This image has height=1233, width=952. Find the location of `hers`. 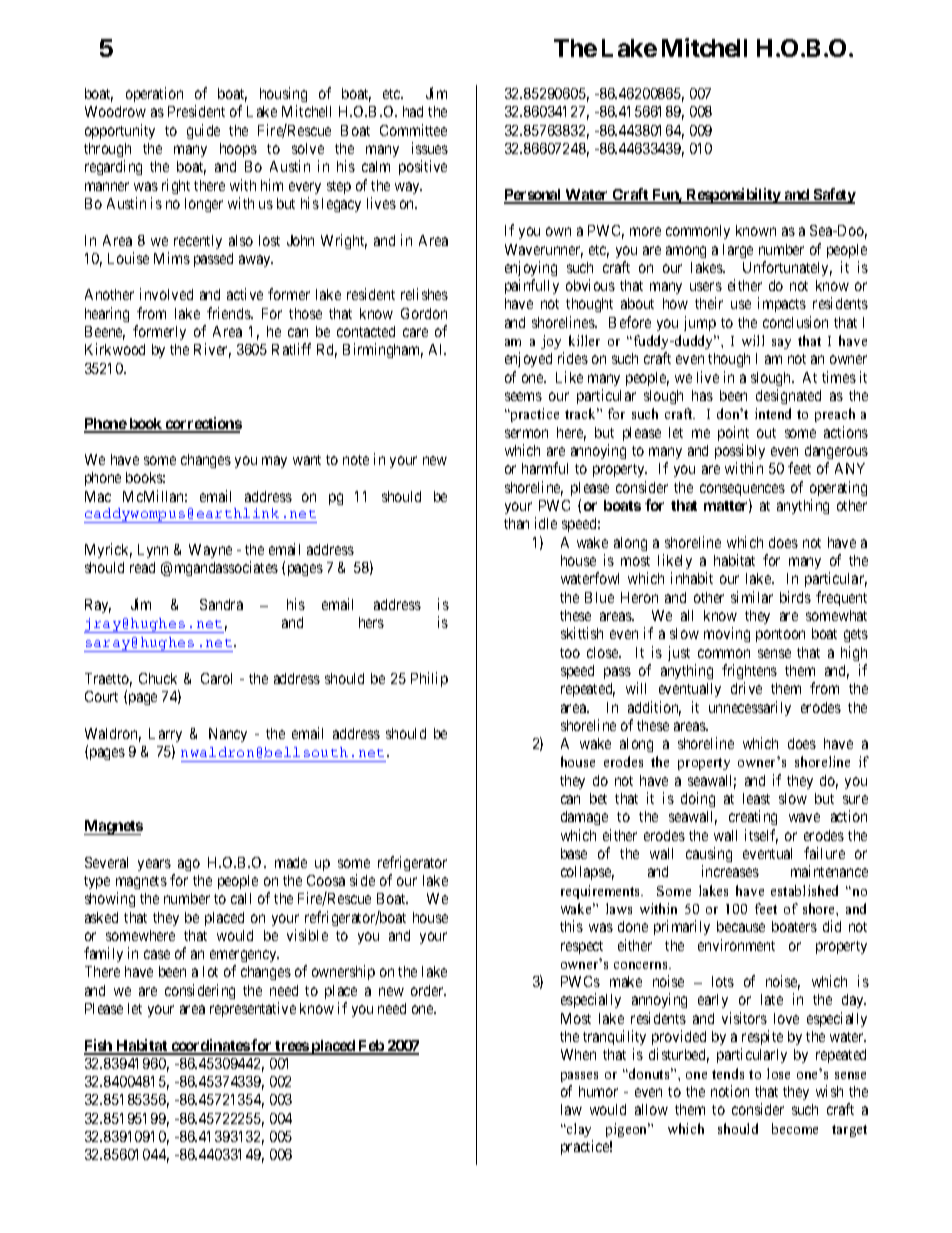

hers is located at coordinates (371, 622).
